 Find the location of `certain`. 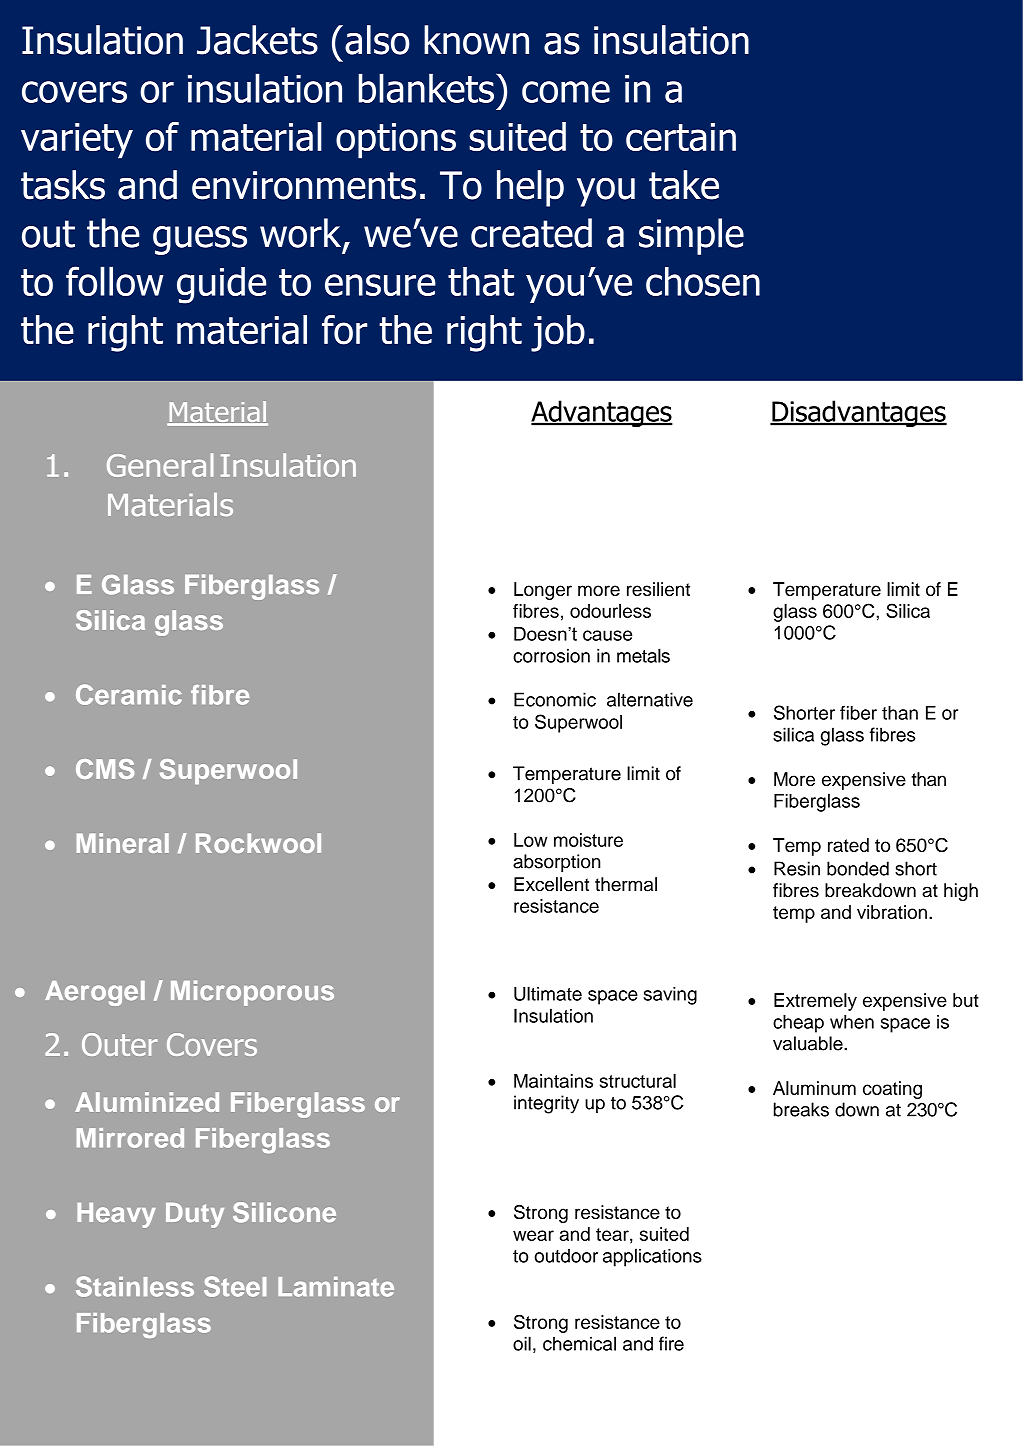

certain is located at coordinates (681, 137).
